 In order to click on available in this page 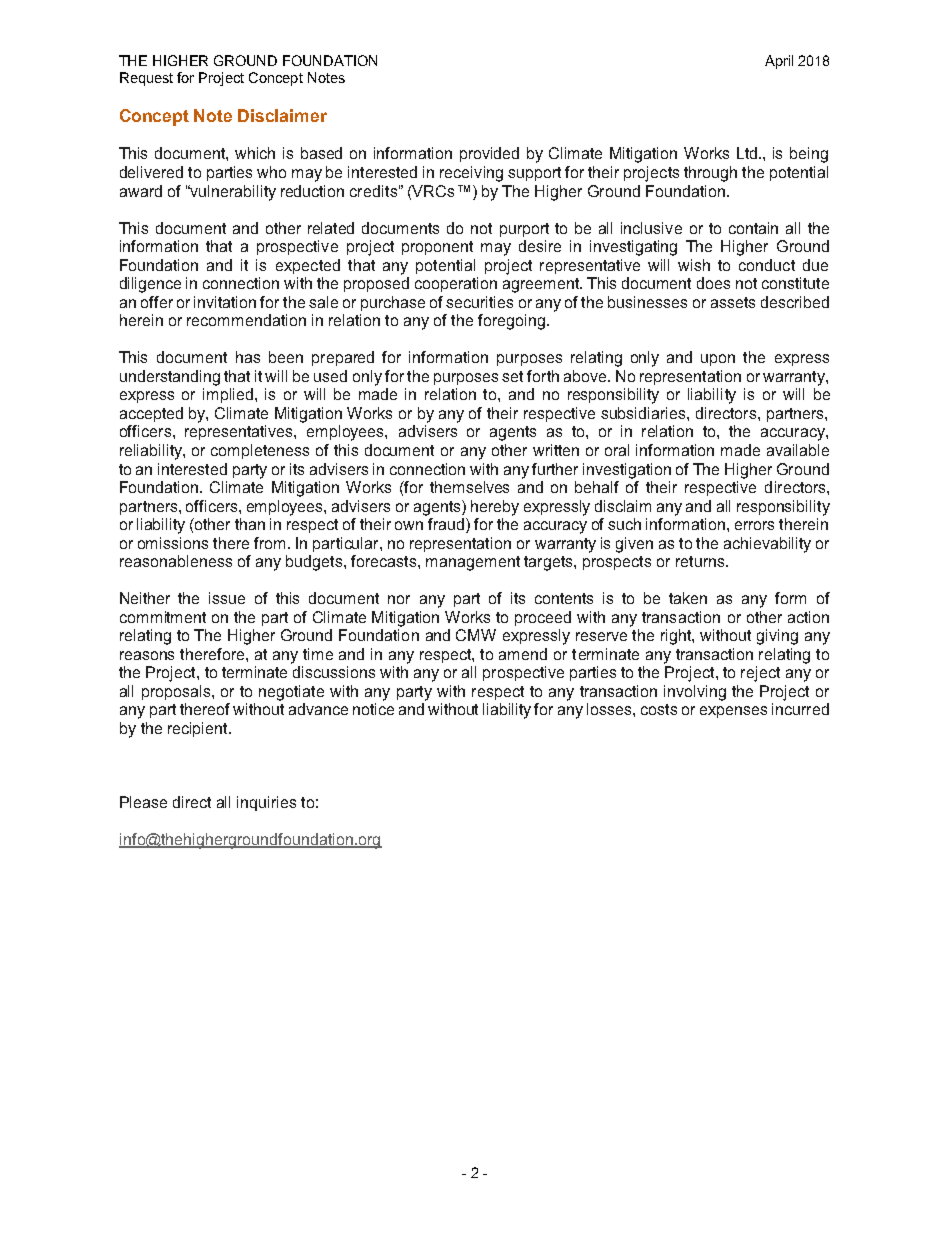, I will do `click(798, 450)`.
